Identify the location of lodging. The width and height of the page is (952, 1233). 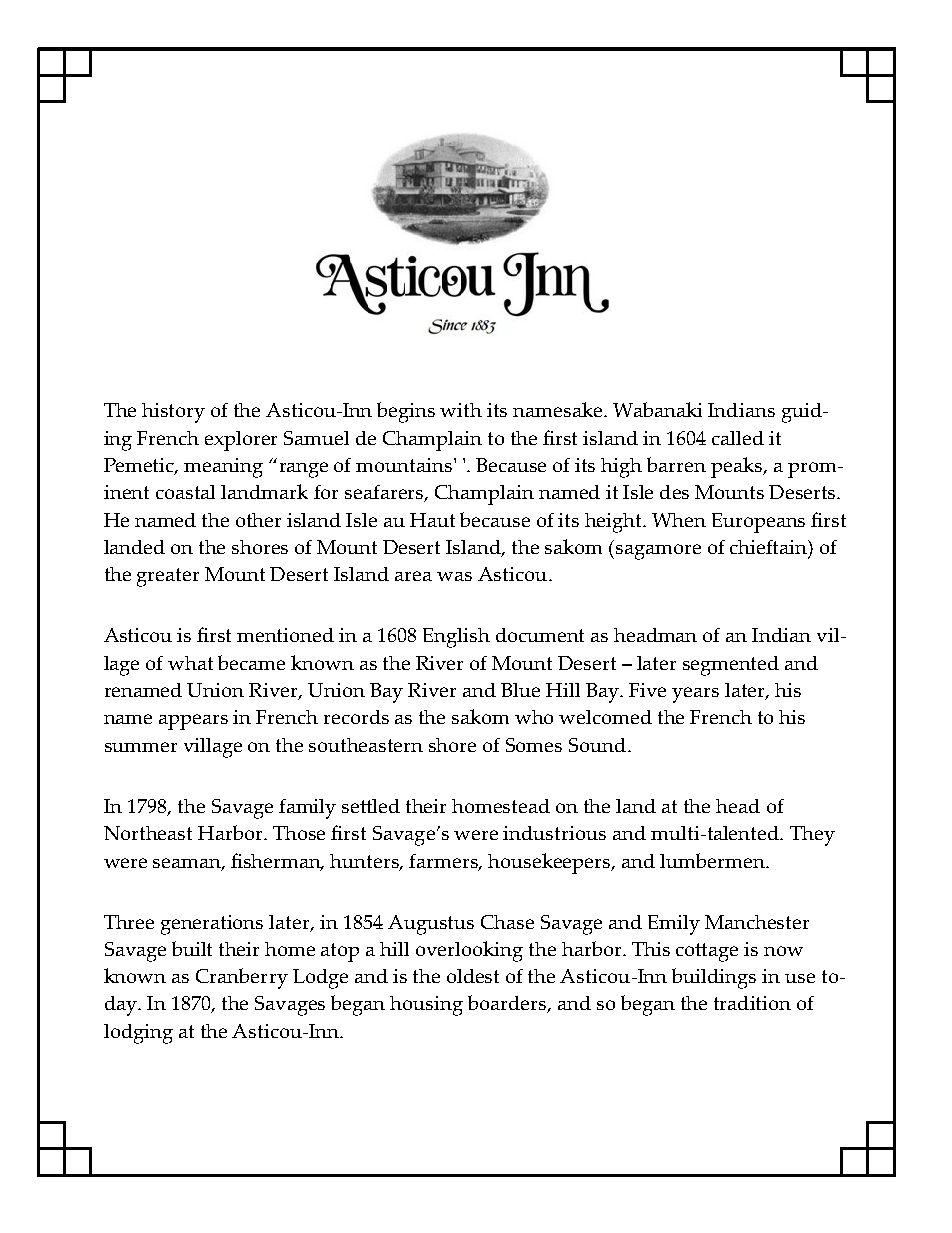
(138, 1034).
